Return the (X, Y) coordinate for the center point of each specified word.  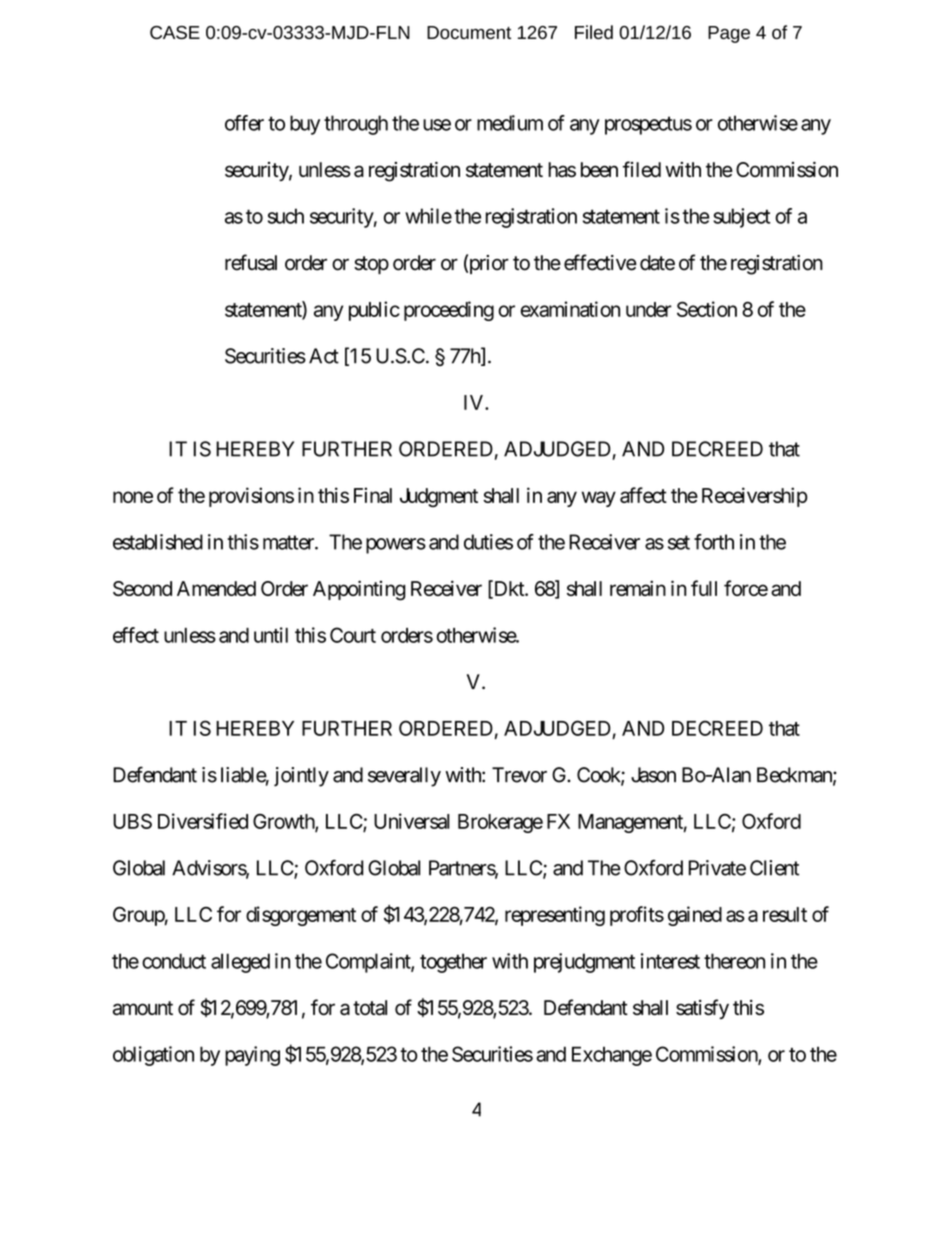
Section (707, 309)
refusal (251, 262)
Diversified (203, 821)
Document (469, 32)
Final (373, 495)
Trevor (519, 775)
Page (729, 34)
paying (252, 1056)
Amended (216, 588)
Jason (653, 775)
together (453, 963)
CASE (175, 32)
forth (714, 542)
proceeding (449, 311)
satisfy (702, 1009)
